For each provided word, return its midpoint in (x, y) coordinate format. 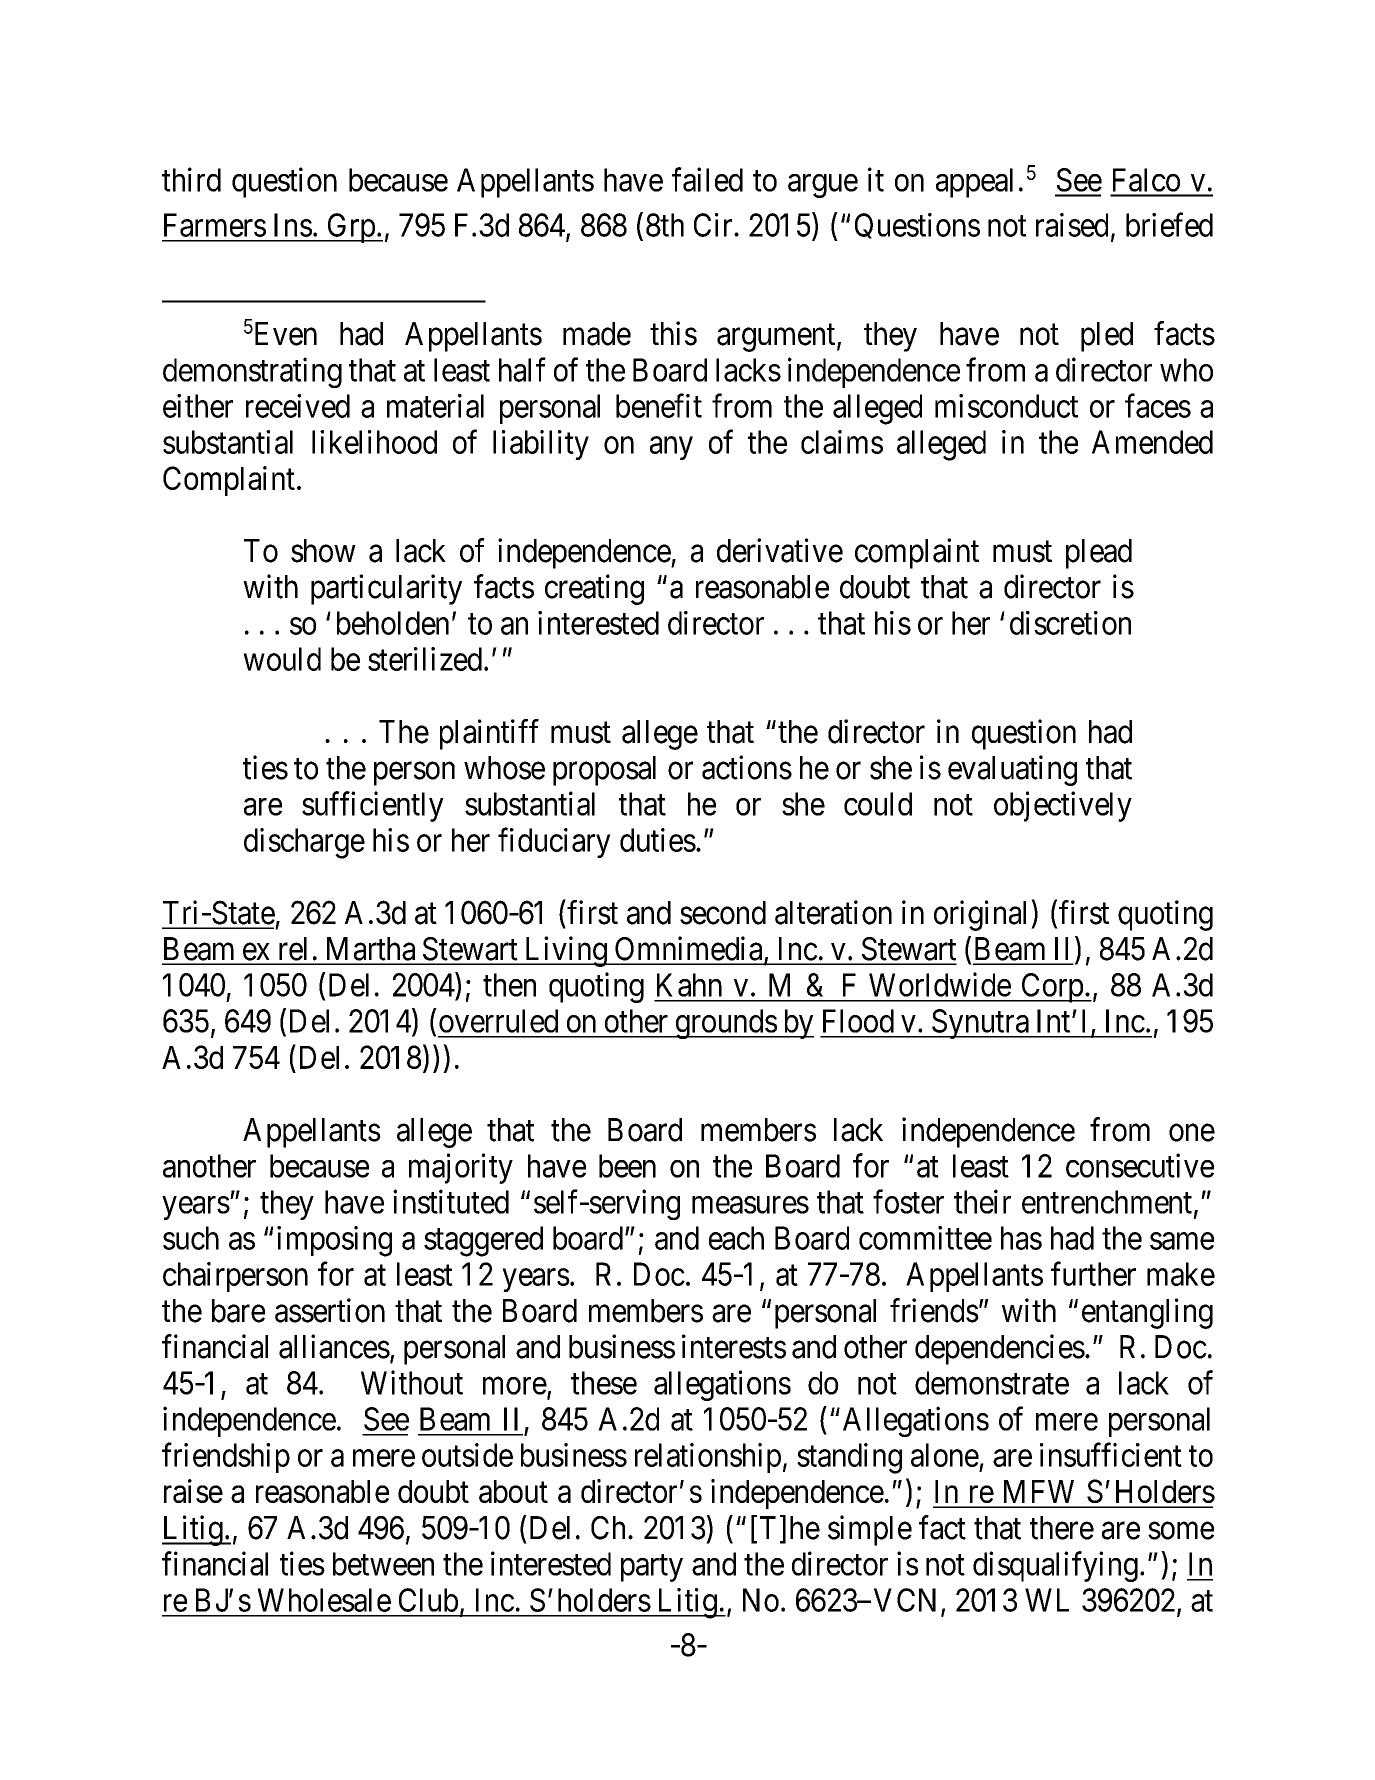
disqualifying (1055, 1566)
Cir (714, 225)
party (652, 1568)
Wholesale (324, 1600)
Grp (351, 228)
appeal (974, 183)
